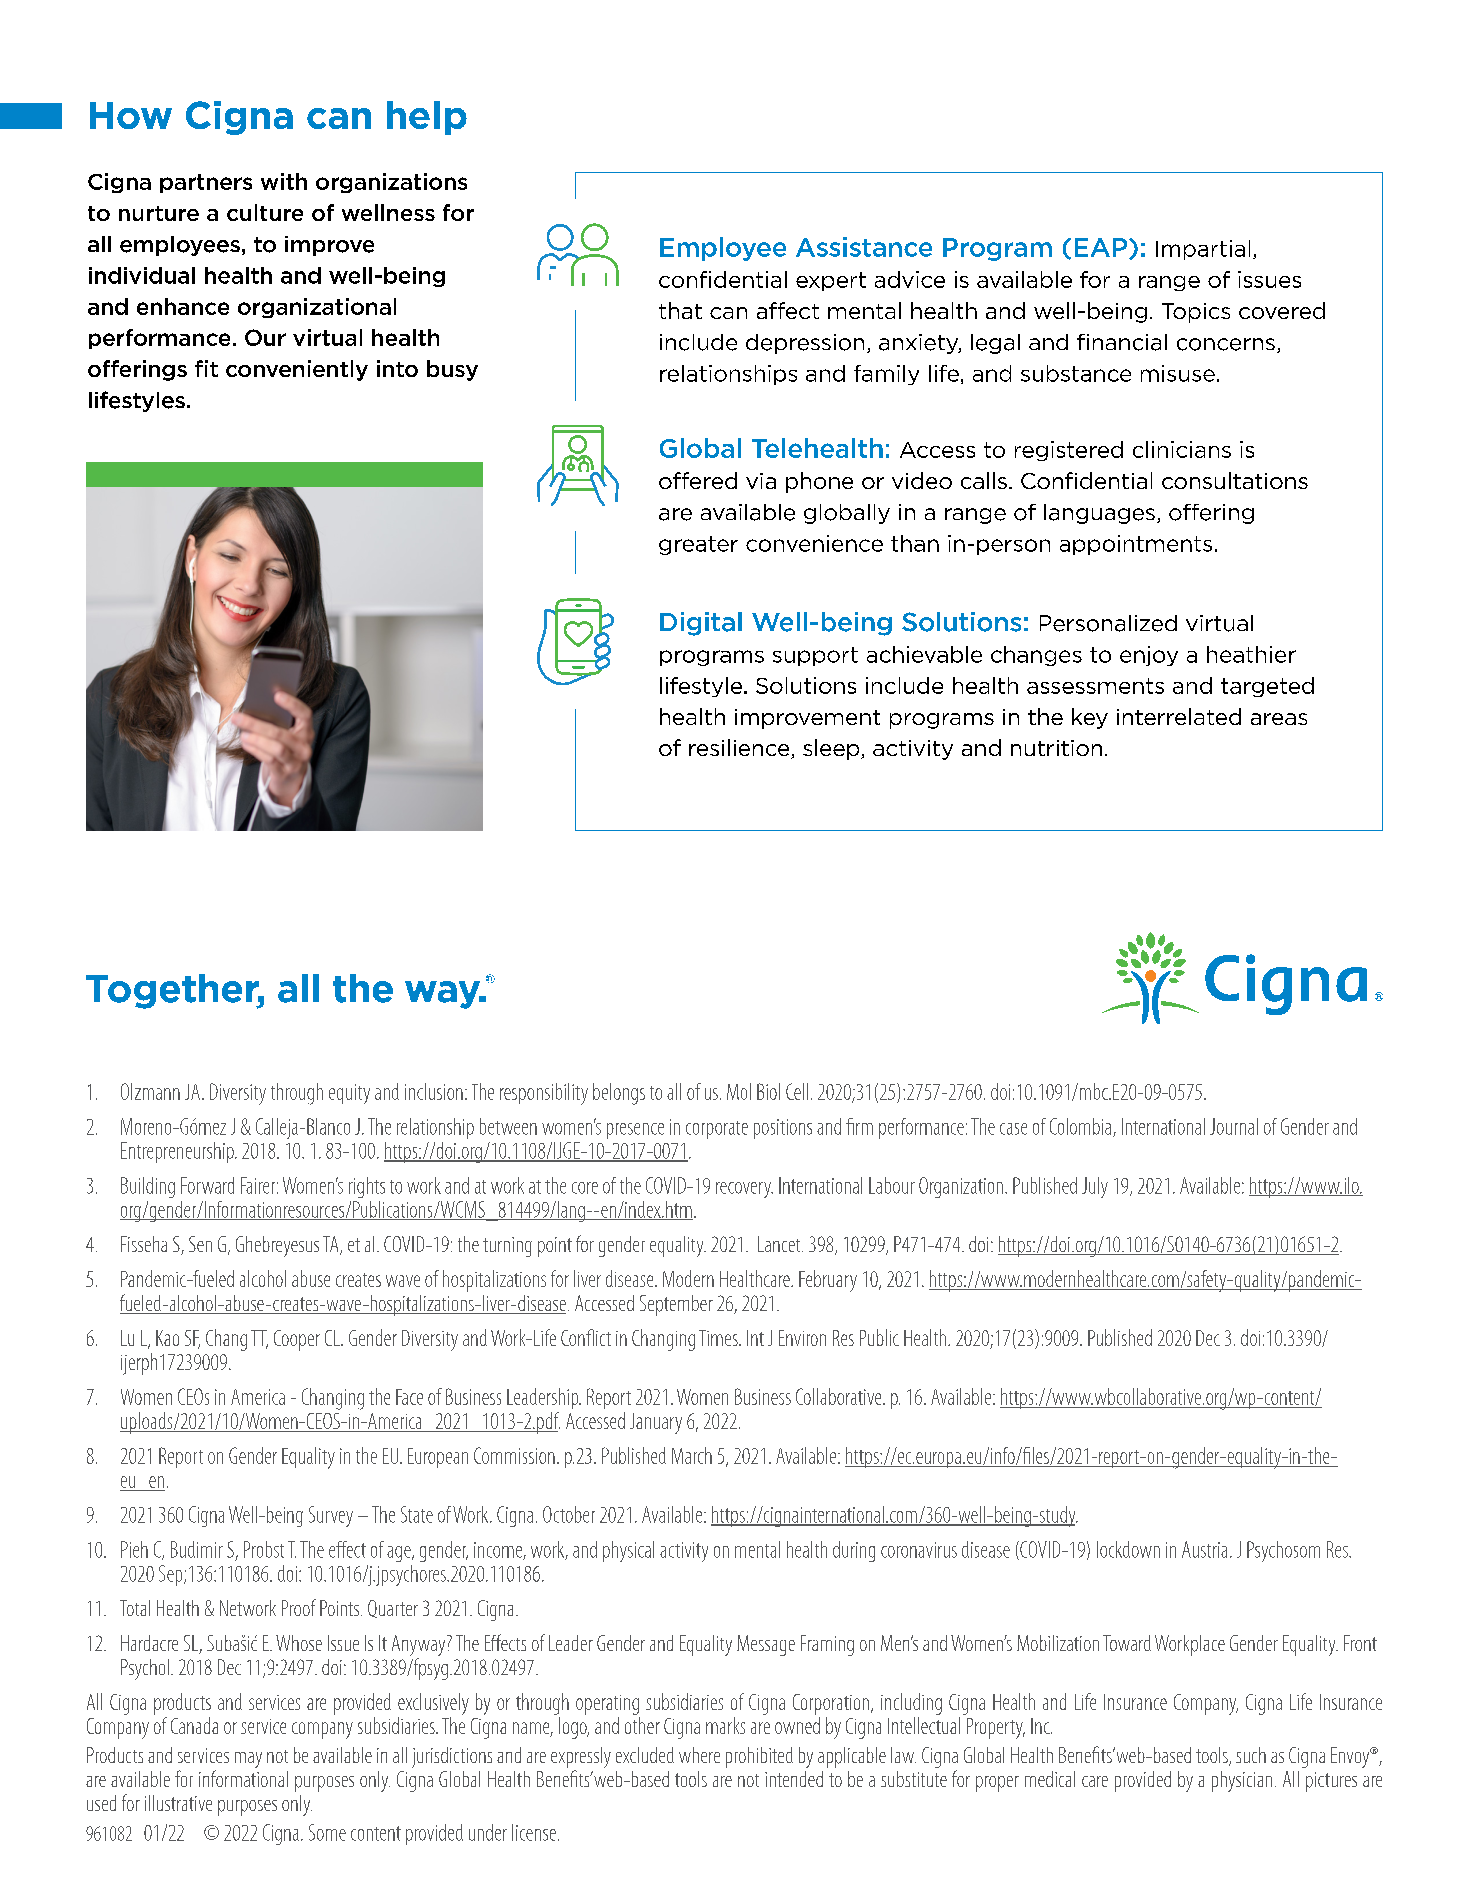 This screenshot has width=1470, height=1903. Describe the element at coordinates (207, 1185) in the screenshot. I see `Forward` at that location.
